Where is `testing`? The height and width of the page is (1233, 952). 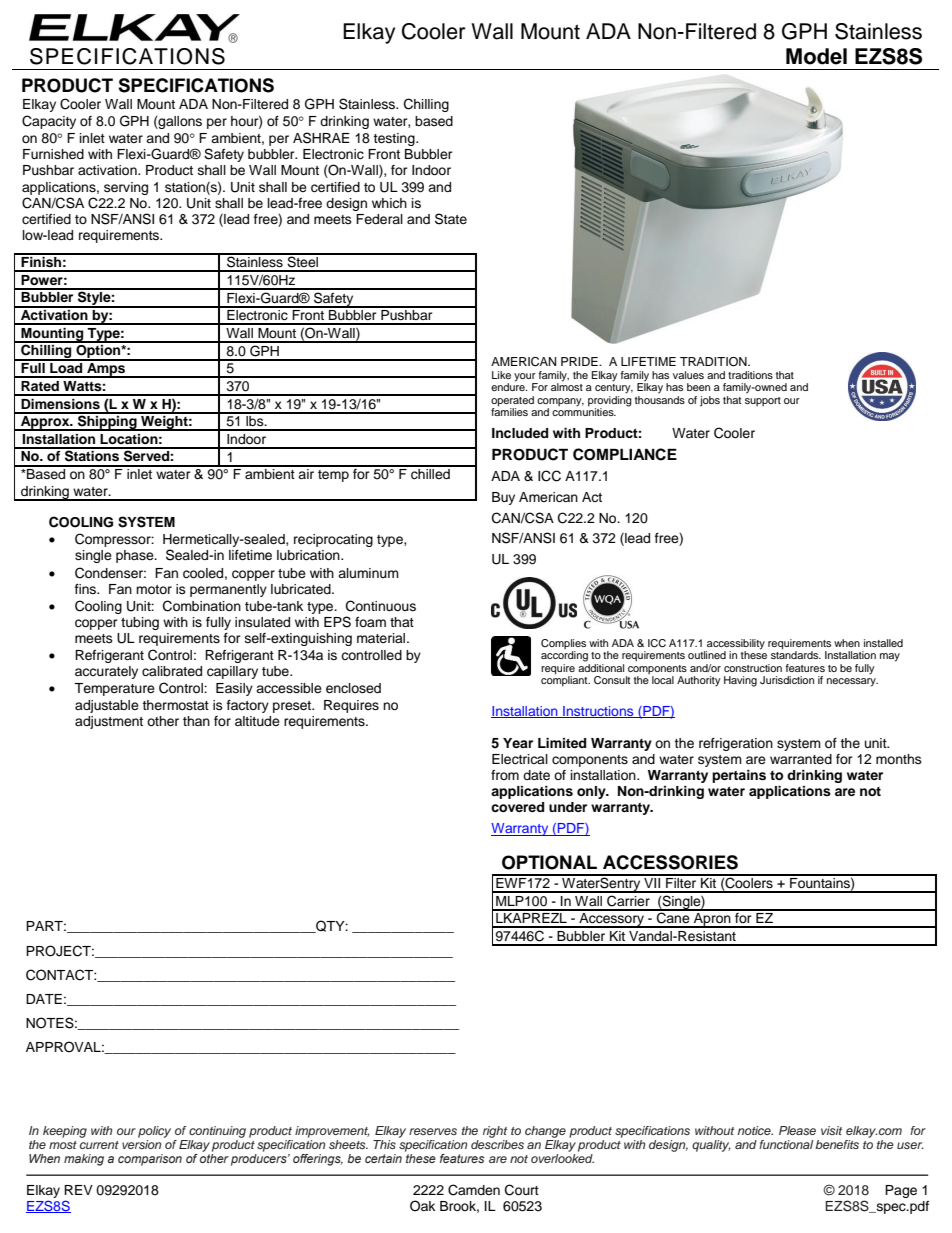 testing is located at coordinates (395, 139).
